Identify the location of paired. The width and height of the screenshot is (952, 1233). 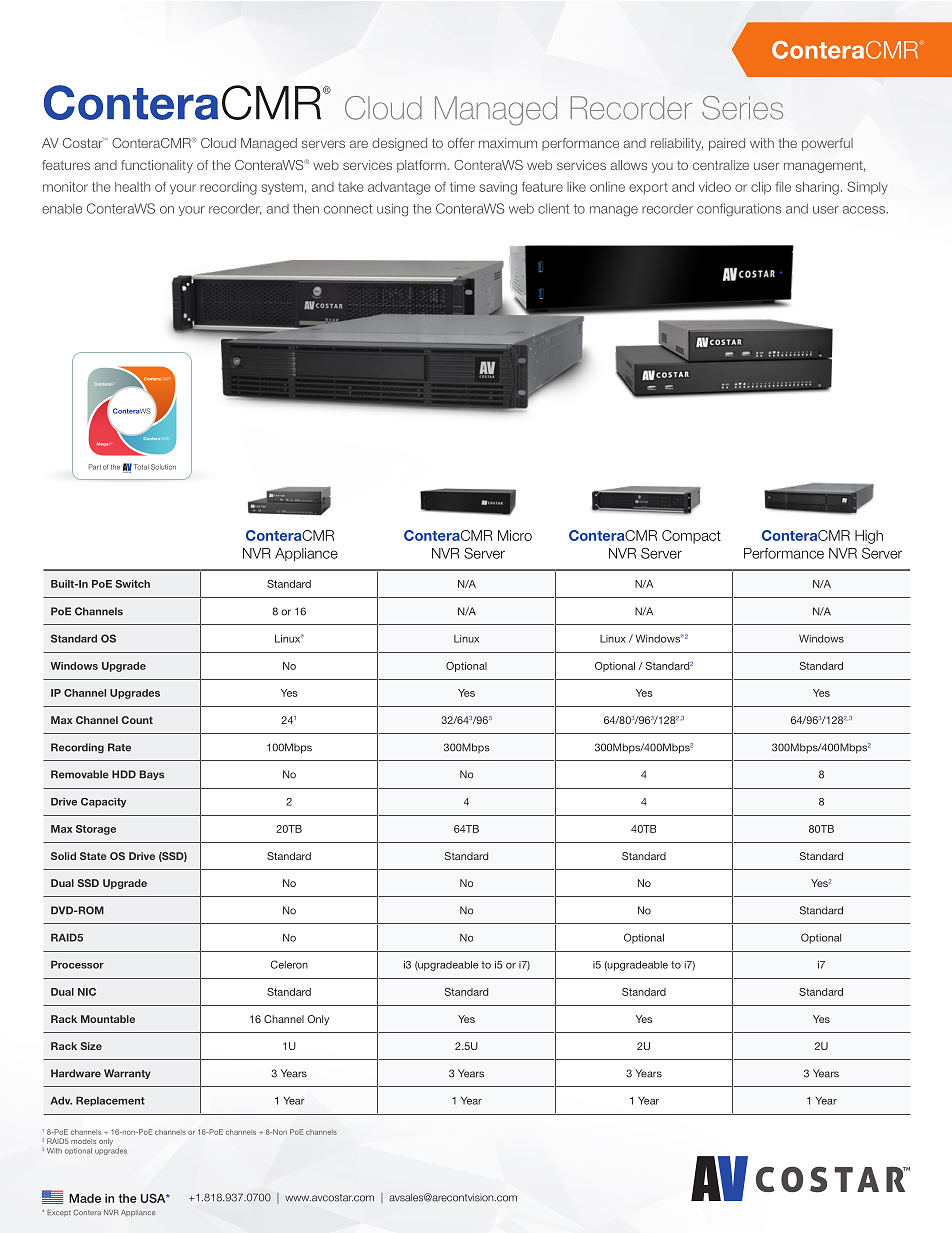
(727, 144).
